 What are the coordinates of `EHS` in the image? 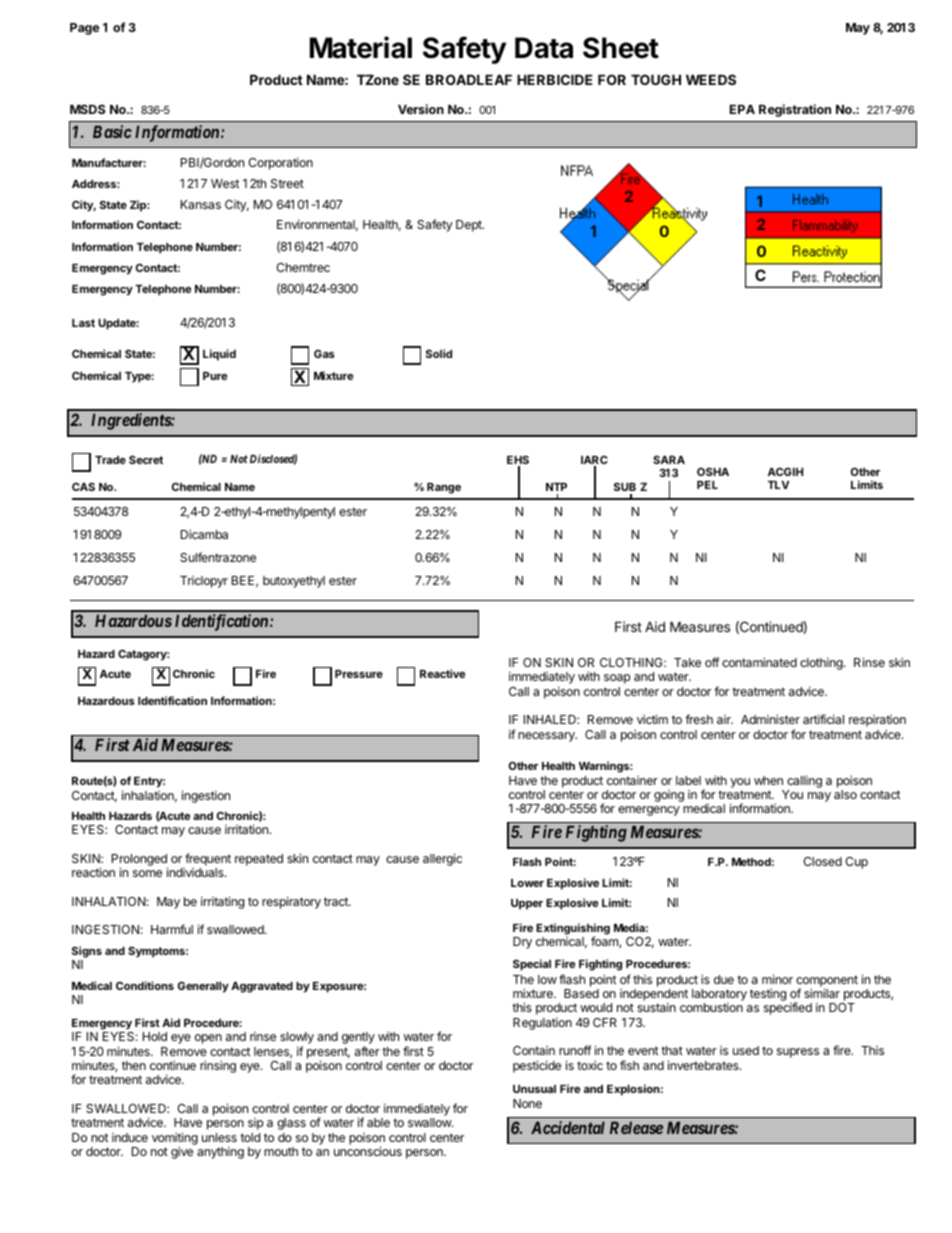 It's located at (518, 461).
